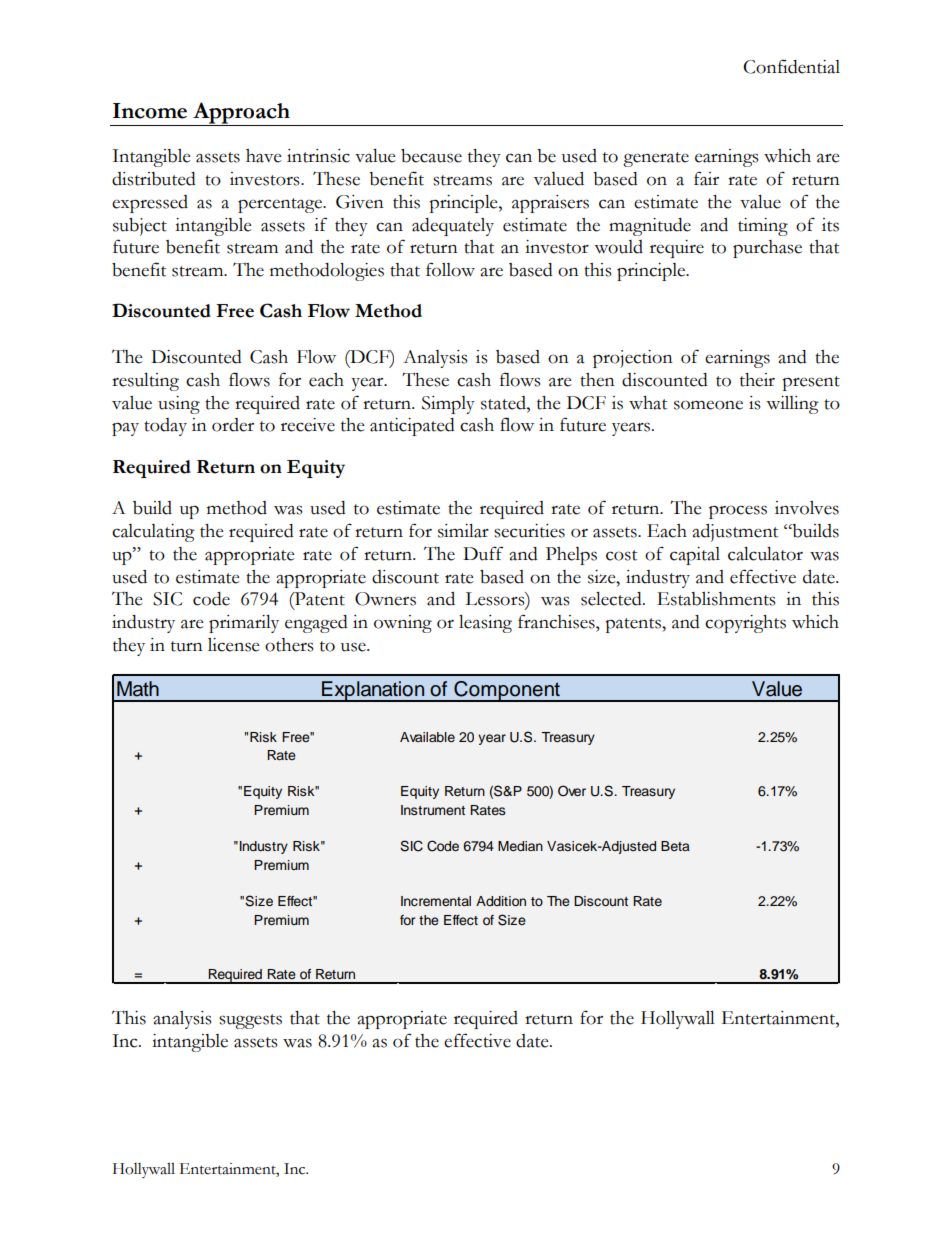 The height and width of the image is (1233, 952). I want to click on follow, so click(450, 269).
